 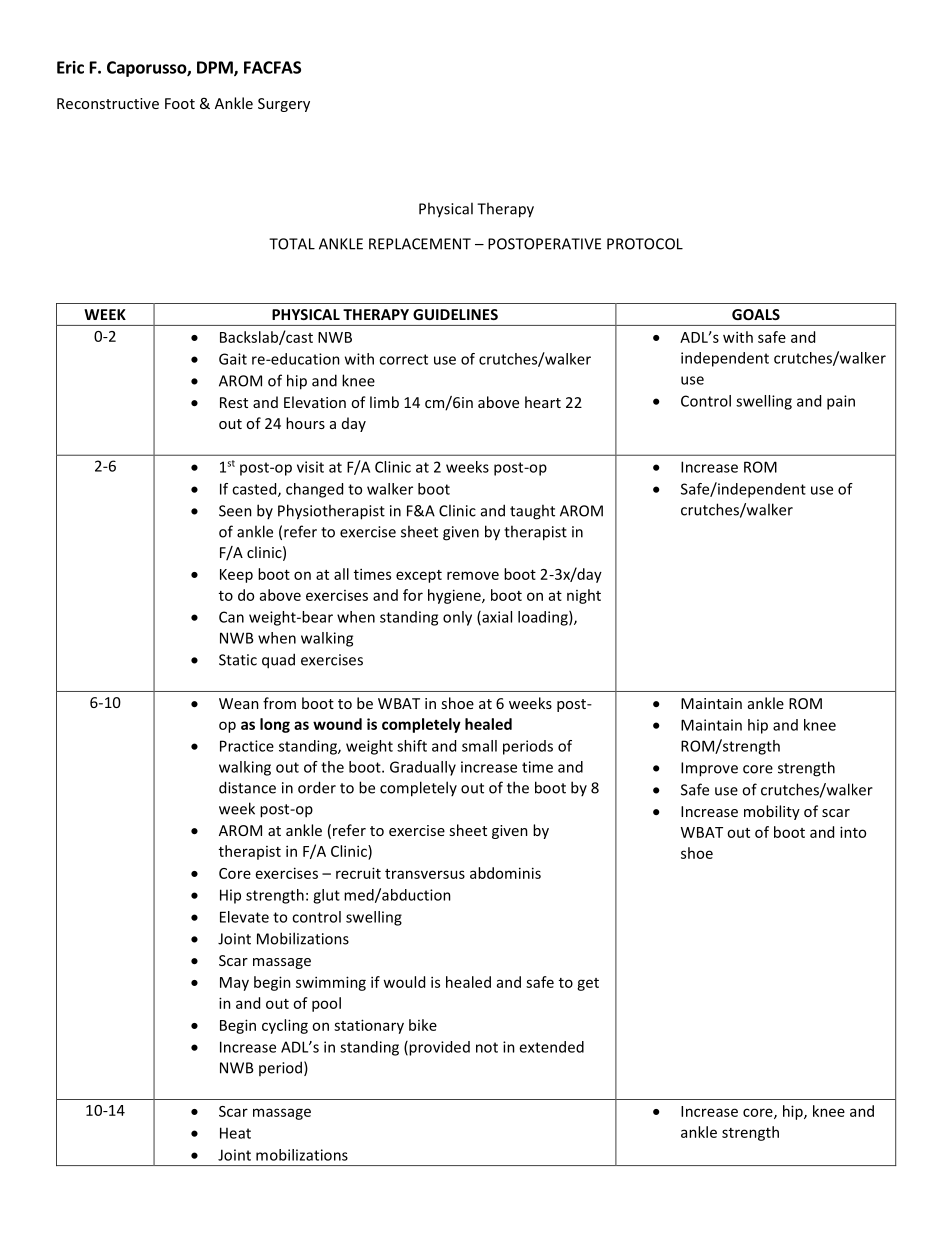 I want to click on Practice, so click(x=247, y=746).
